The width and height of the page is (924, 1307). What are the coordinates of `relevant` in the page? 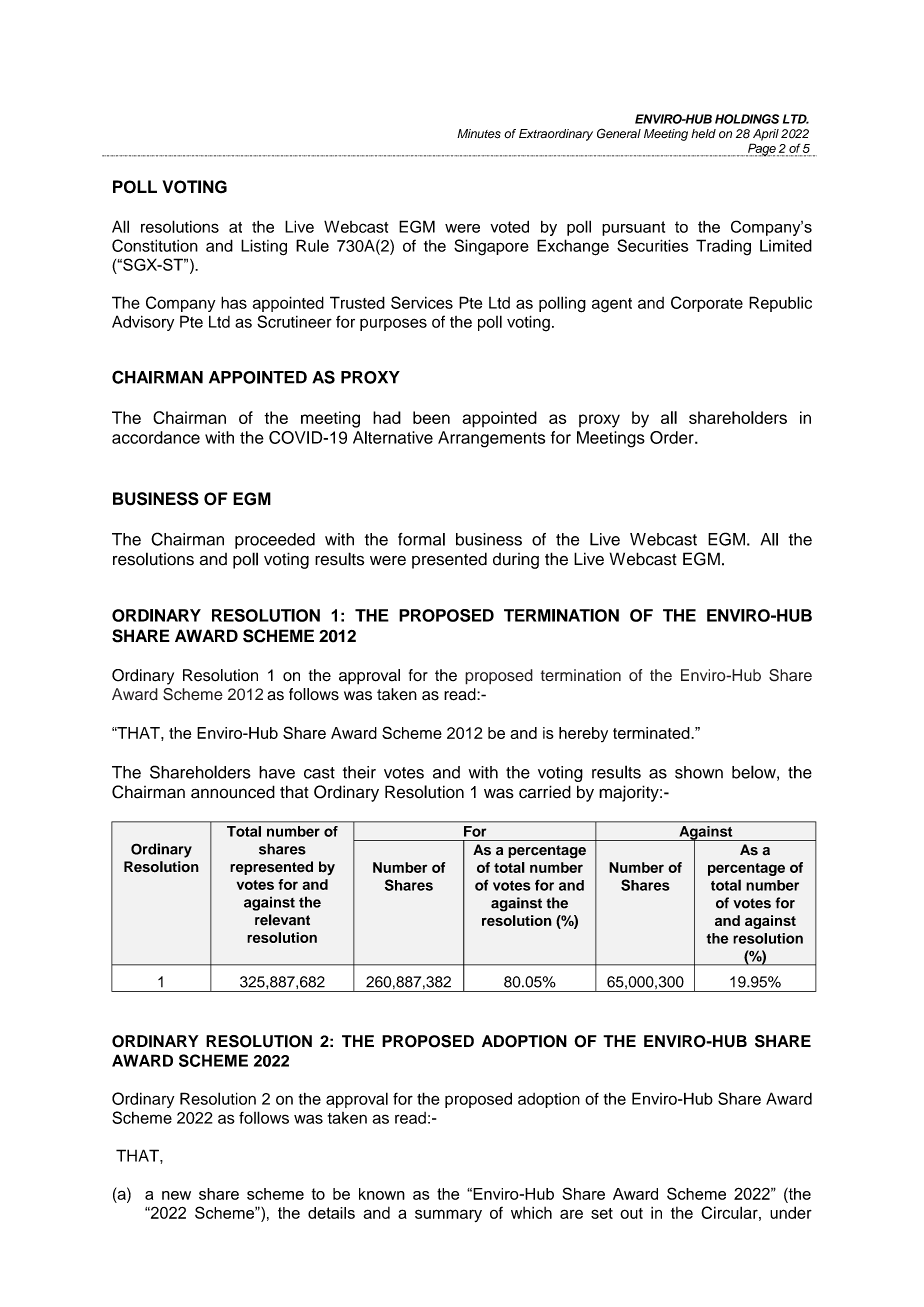 It's located at (282, 920).
